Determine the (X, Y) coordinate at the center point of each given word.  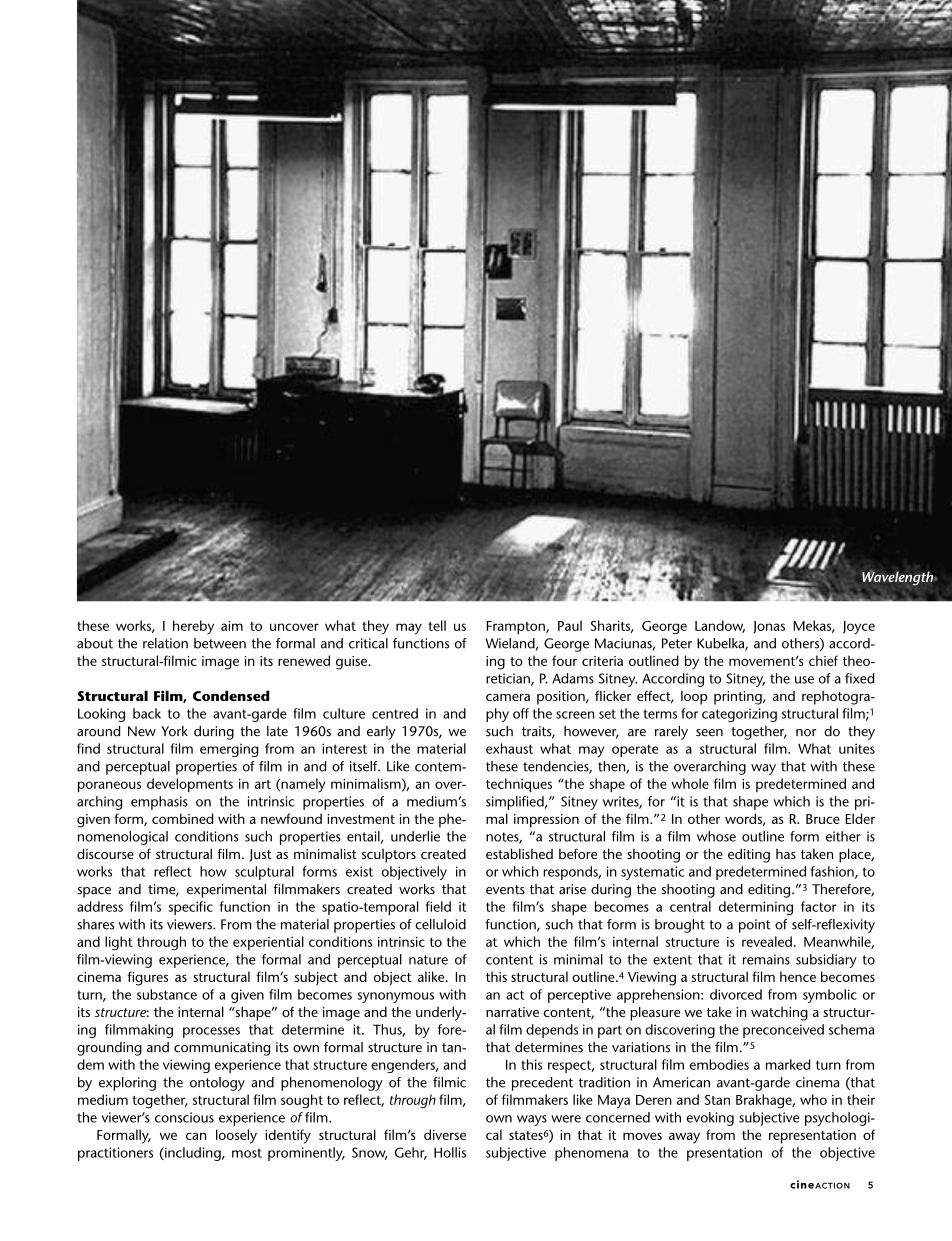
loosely (236, 1136)
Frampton (516, 628)
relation (165, 643)
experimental (226, 891)
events (505, 890)
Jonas (769, 627)
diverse (445, 1134)
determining (756, 908)
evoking (710, 1119)
